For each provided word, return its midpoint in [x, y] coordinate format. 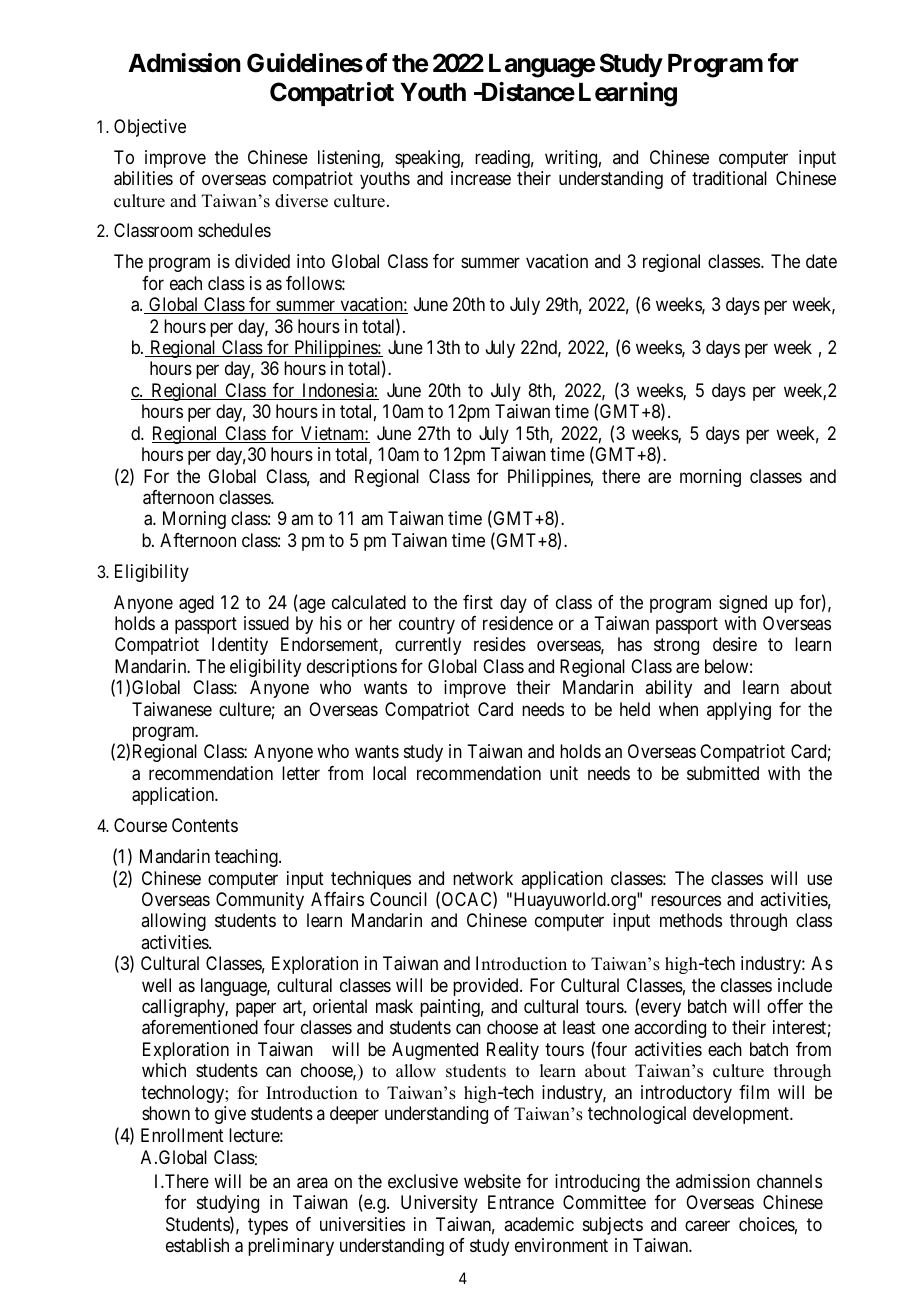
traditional [729, 178]
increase [481, 178]
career [707, 1225]
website [492, 1181]
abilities [143, 178]
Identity [240, 646]
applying [739, 711]
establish [197, 1245]
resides [500, 644]
